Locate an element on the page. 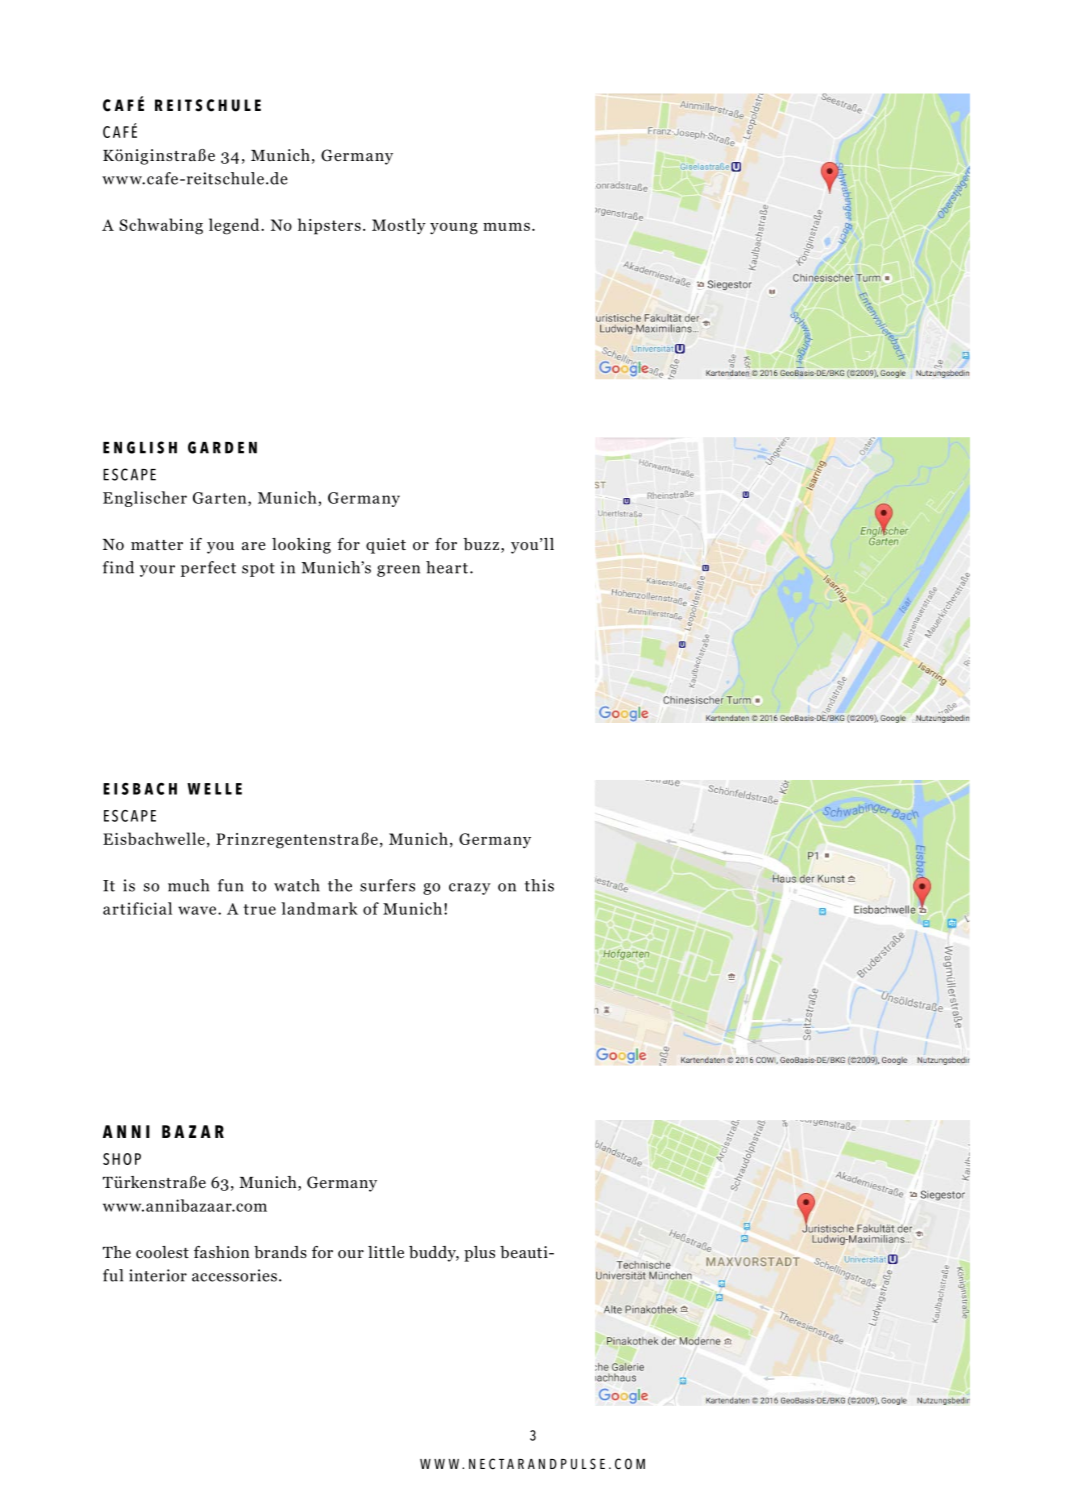 The height and width of the image is (1507, 1066). looking is located at coordinates (301, 546).
